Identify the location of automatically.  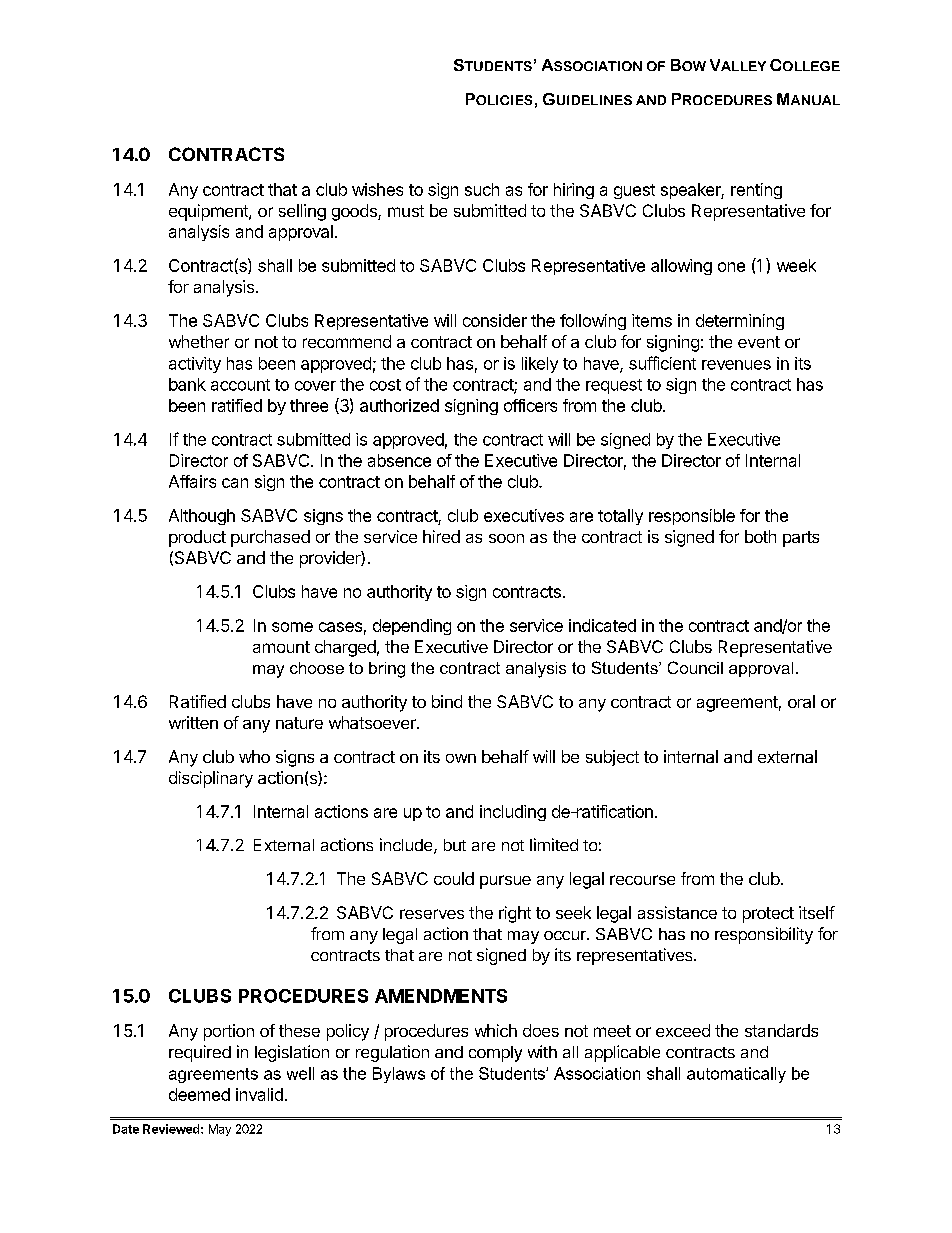
(736, 1075).
